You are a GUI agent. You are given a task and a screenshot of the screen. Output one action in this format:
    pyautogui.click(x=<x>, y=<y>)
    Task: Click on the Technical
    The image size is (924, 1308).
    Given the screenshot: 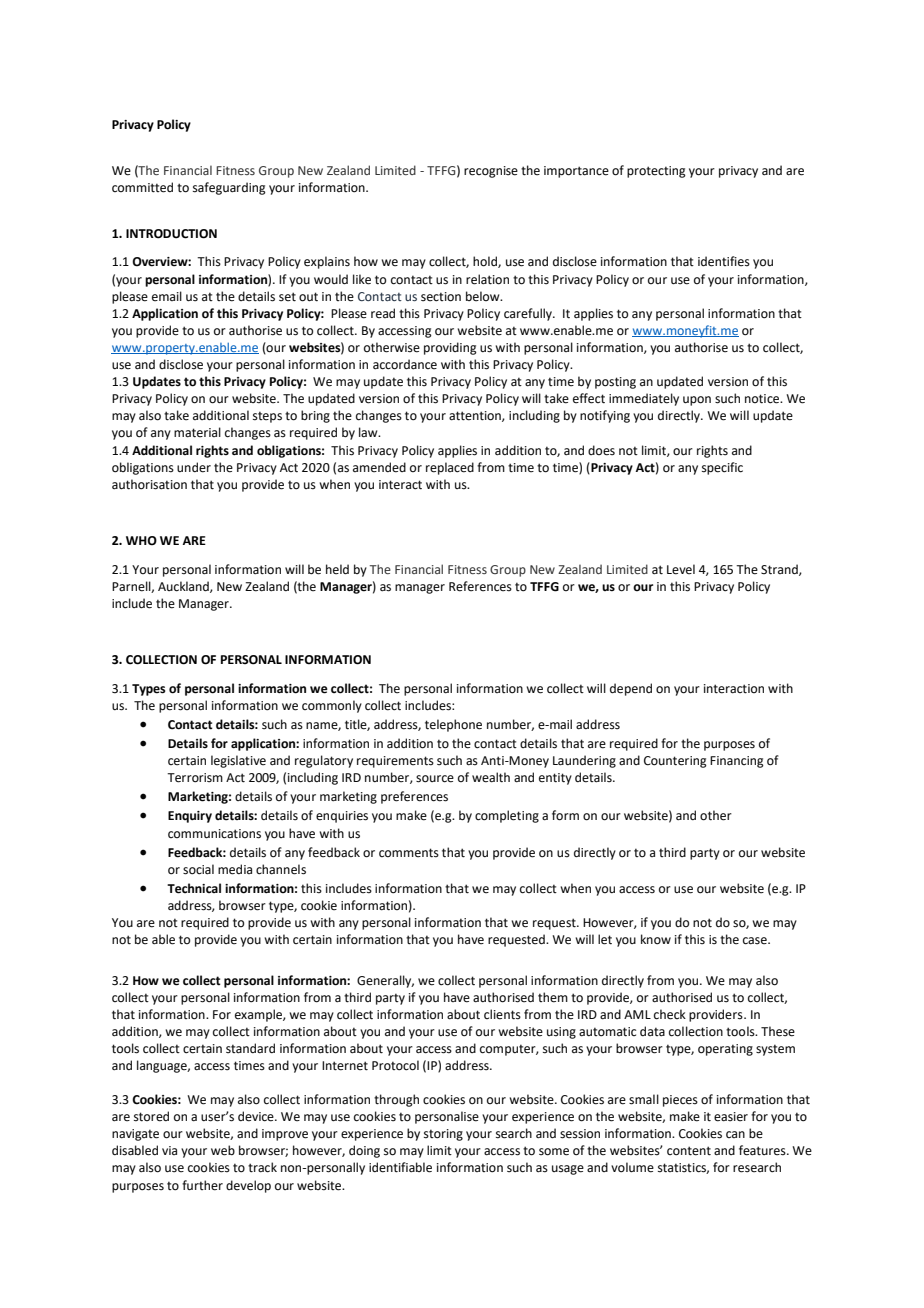 What is the action you would take?
    pyautogui.click(x=194, y=888)
